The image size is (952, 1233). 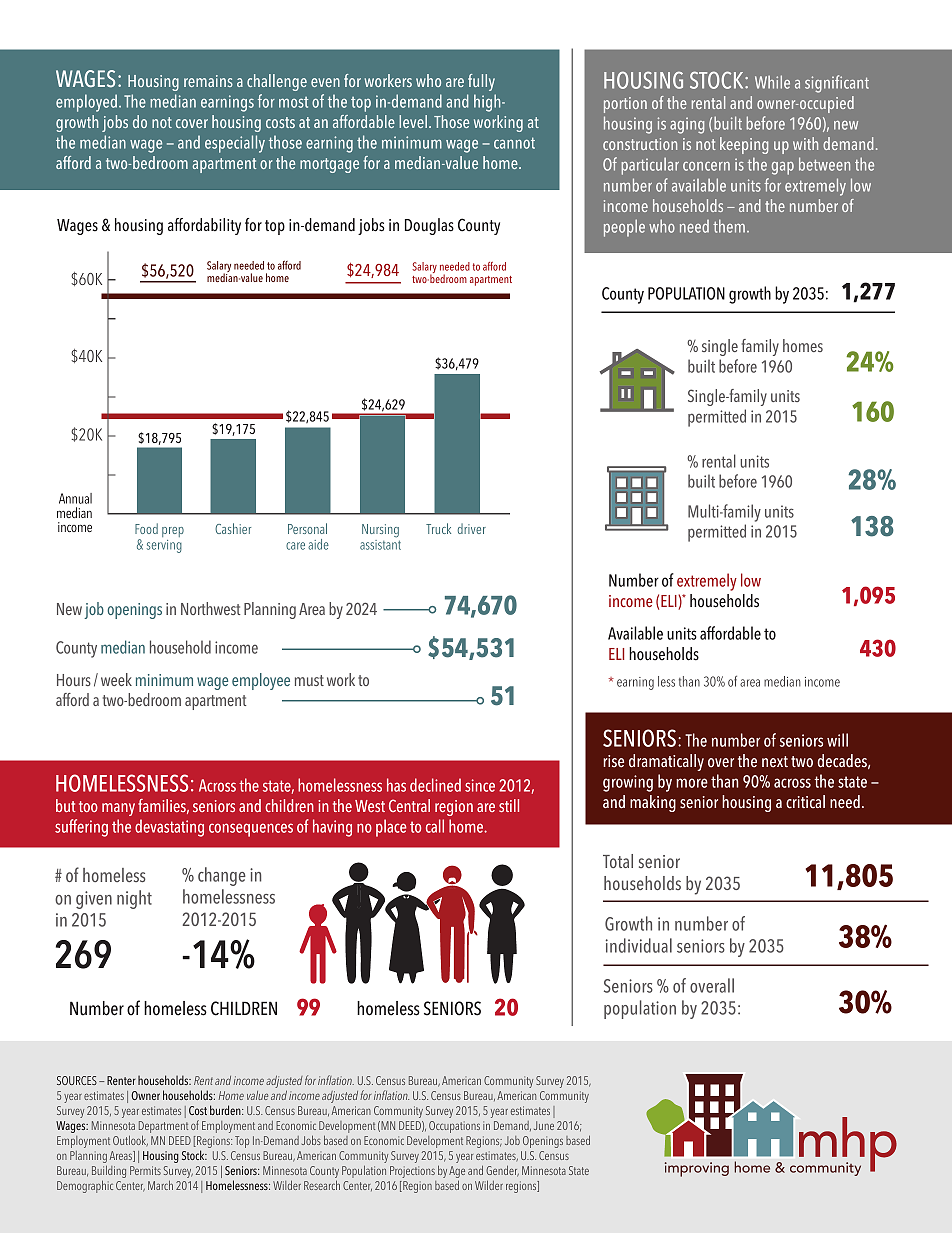 What do you see at coordinates (413, 121) in the document?
I see `level` at bounding box center [413, 121].
